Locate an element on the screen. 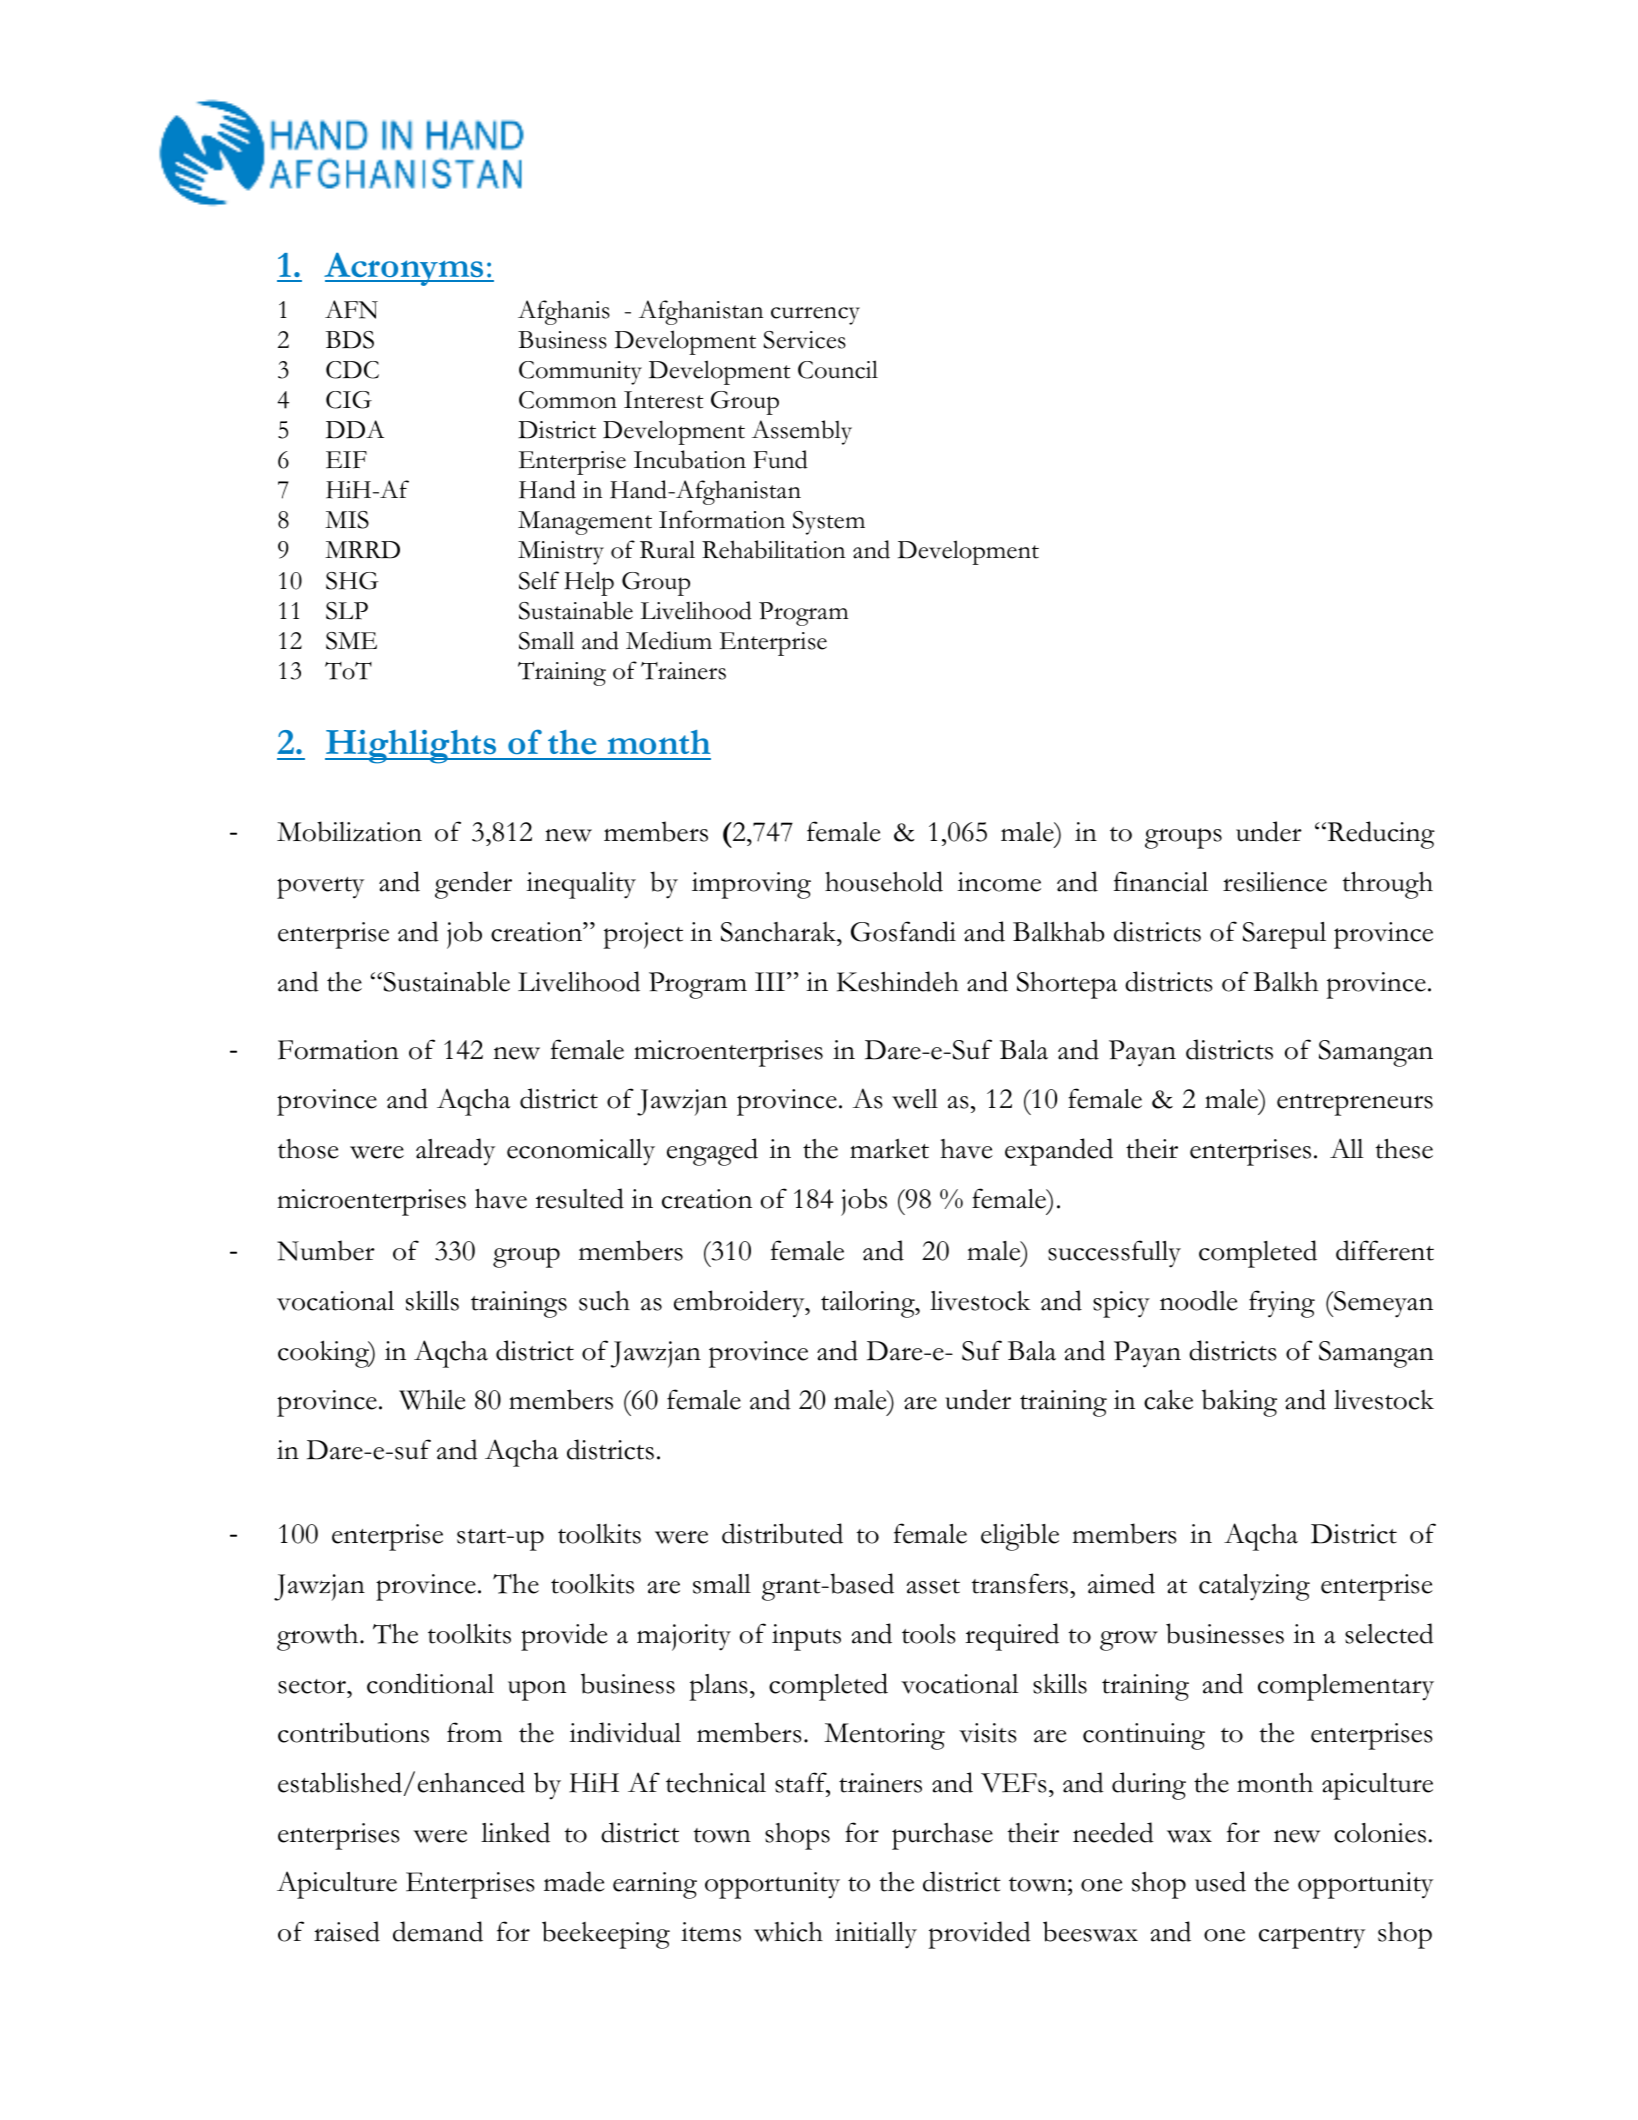  distributed is located at coordinates (782, 1533).
